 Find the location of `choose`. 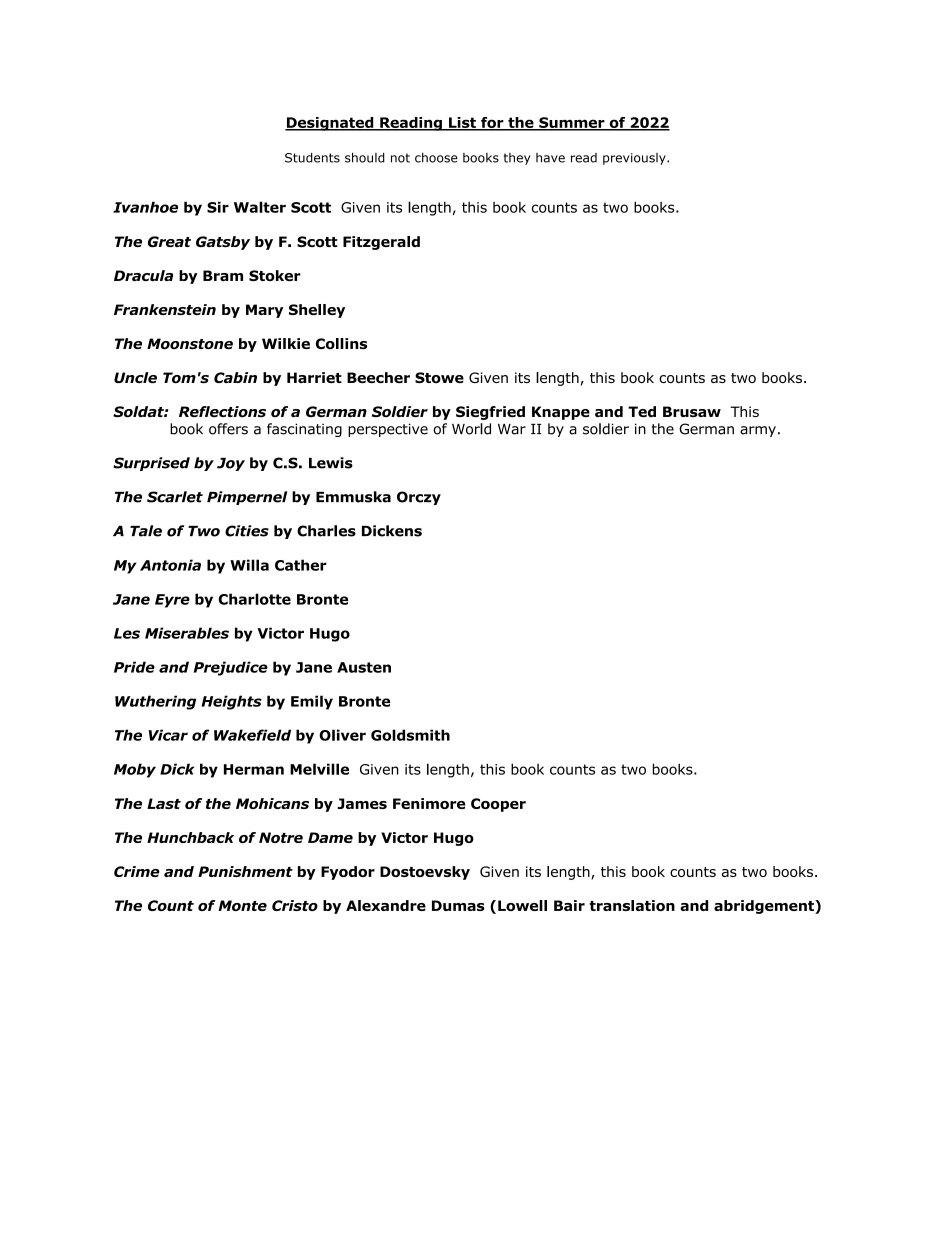

choose is located at coordinates (436, 158).
